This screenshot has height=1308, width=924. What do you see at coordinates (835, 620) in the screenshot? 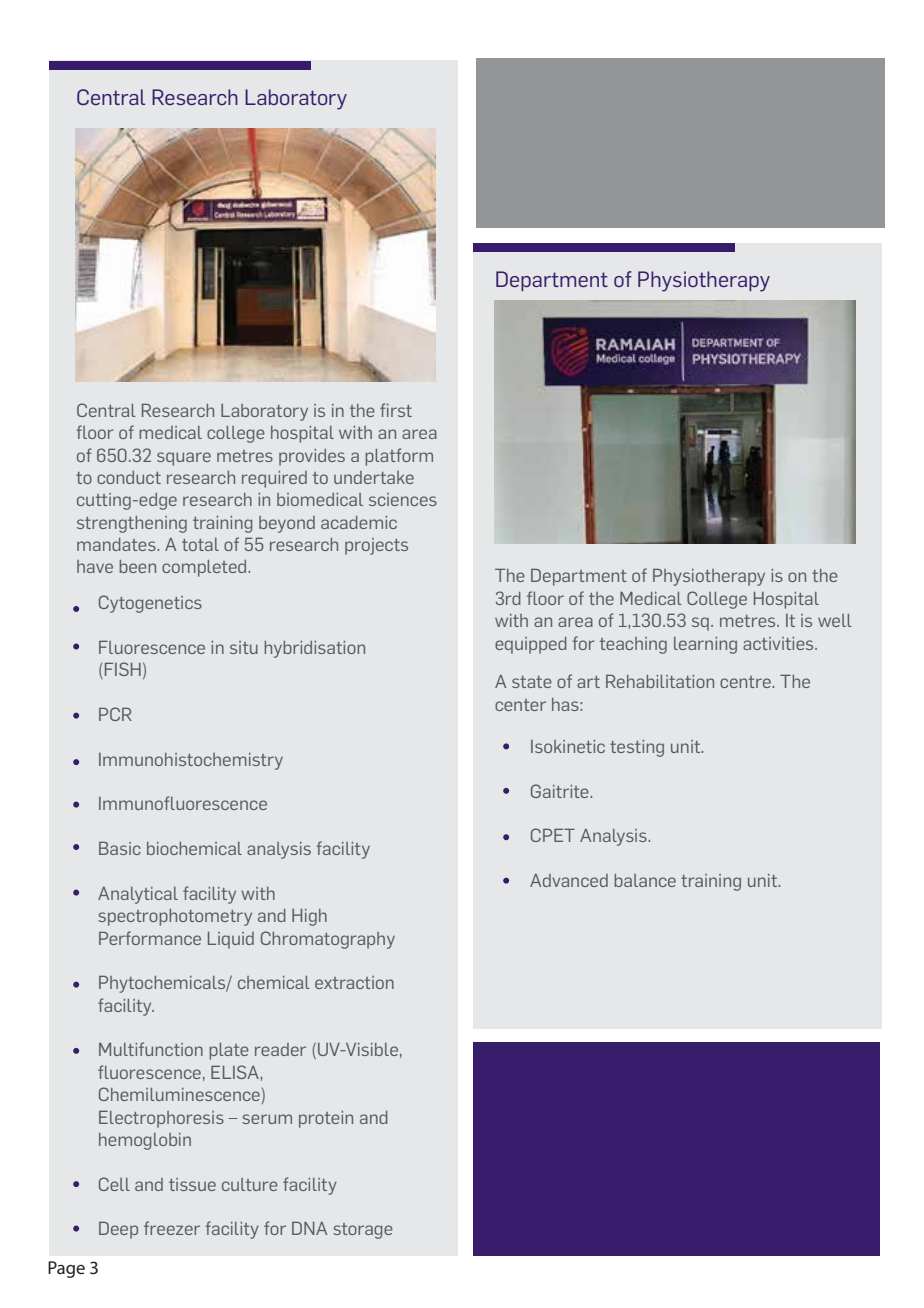
I see `well` at bounding box center [835, 620].
